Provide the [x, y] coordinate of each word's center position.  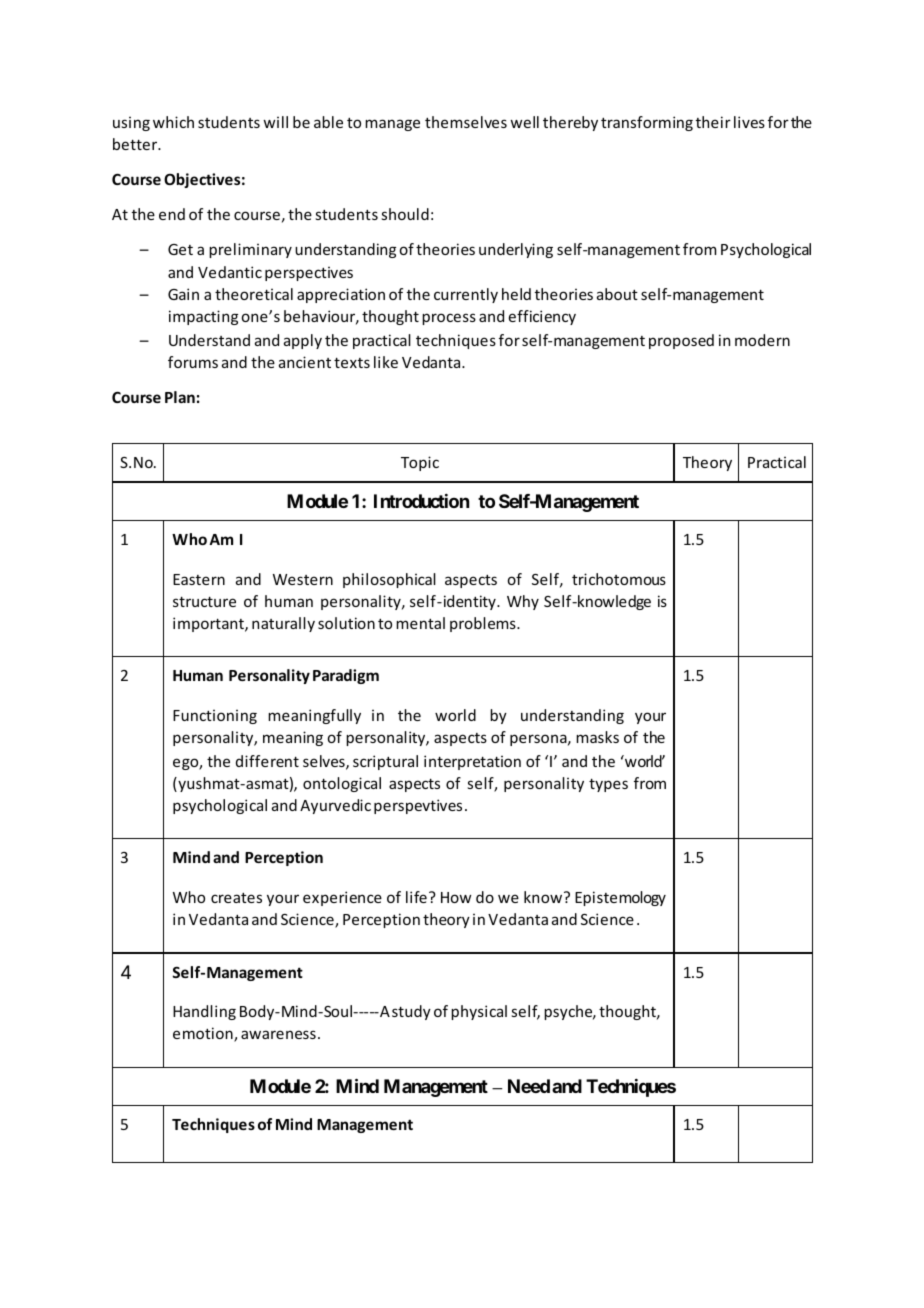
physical [479, 1012]
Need [529, 1086]
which [173, 122]
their [713, 122]
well [524, 122]
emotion [204, 1034]
